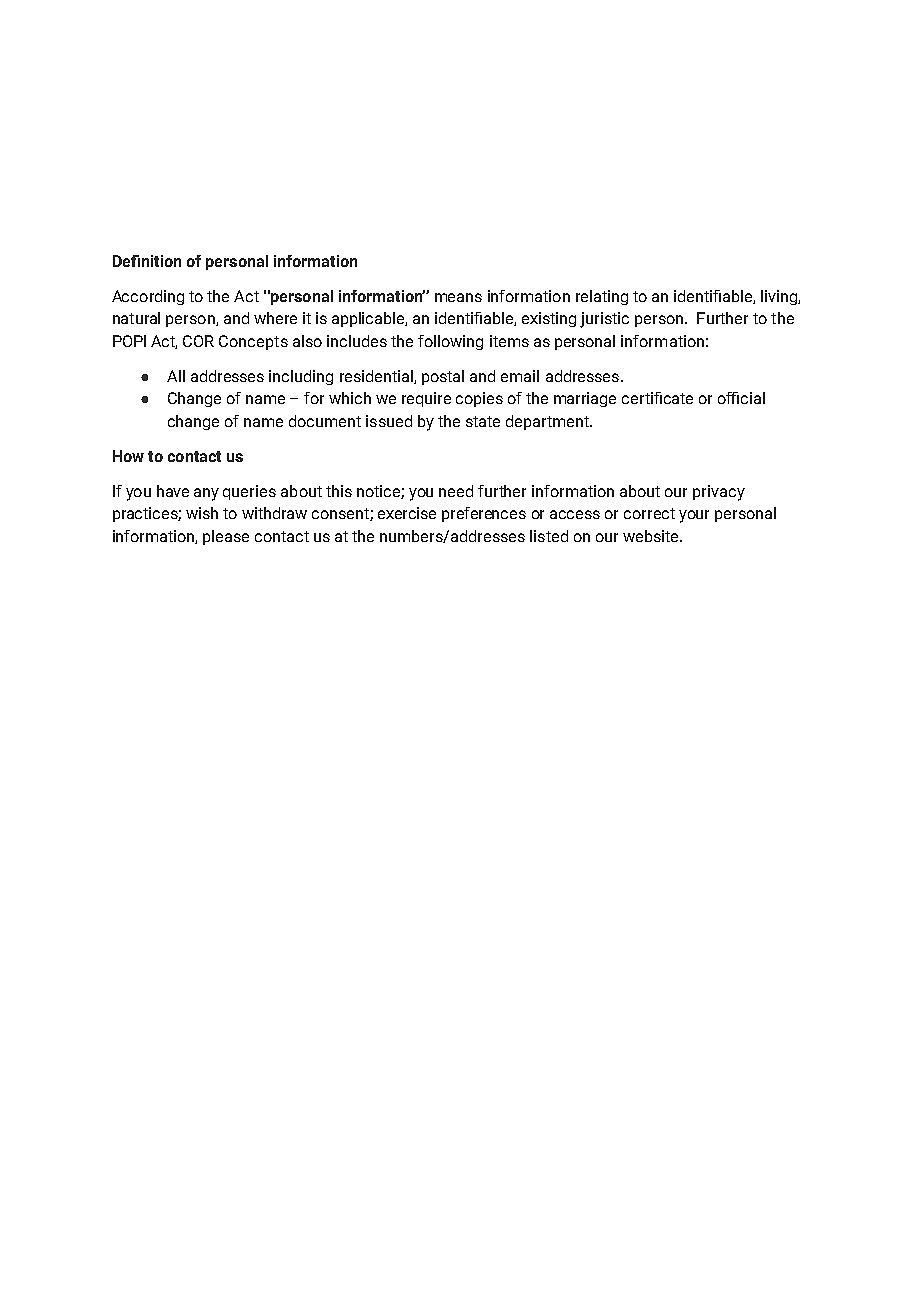 The height and width of the document is (1307, 924). I want to click on living, so click(780, 297).
